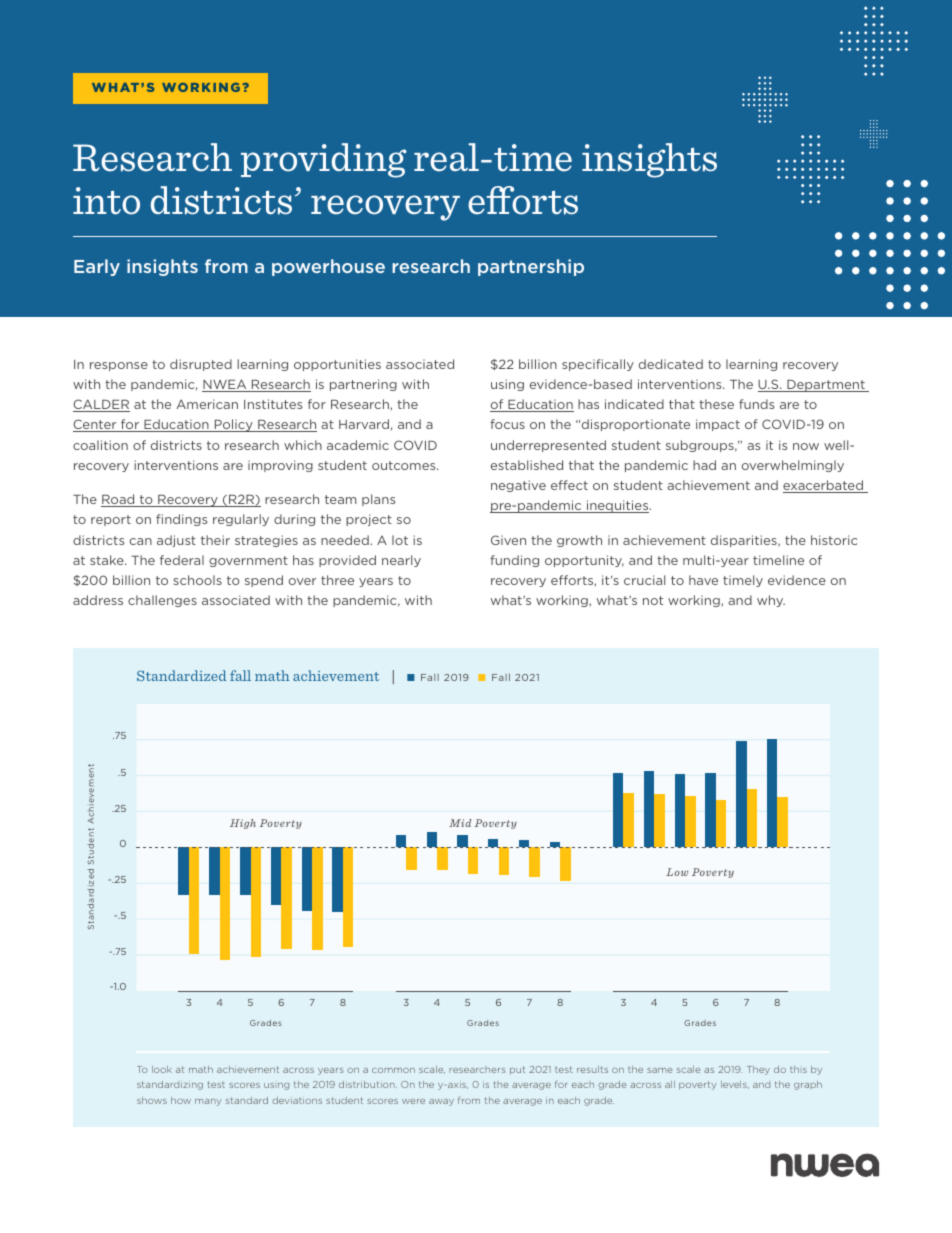 The width and height of the image is (952, 1233). What do you see at coordinates (531, 267) in the image?
I see `partnership` at bounding box center [531, 267].
